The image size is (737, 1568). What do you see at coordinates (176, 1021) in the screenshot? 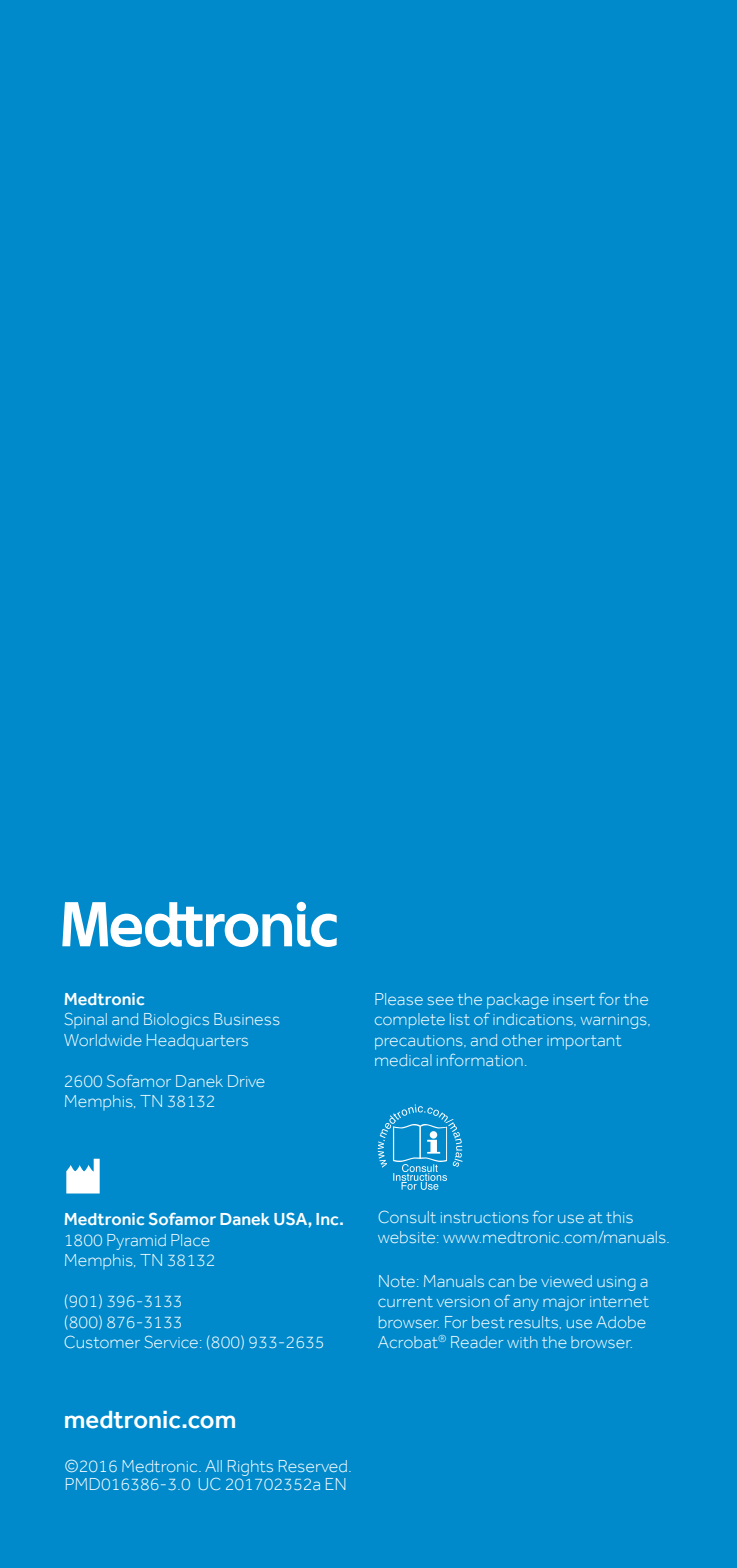
I see `Biologics` at bounding box center [176, 1021].
